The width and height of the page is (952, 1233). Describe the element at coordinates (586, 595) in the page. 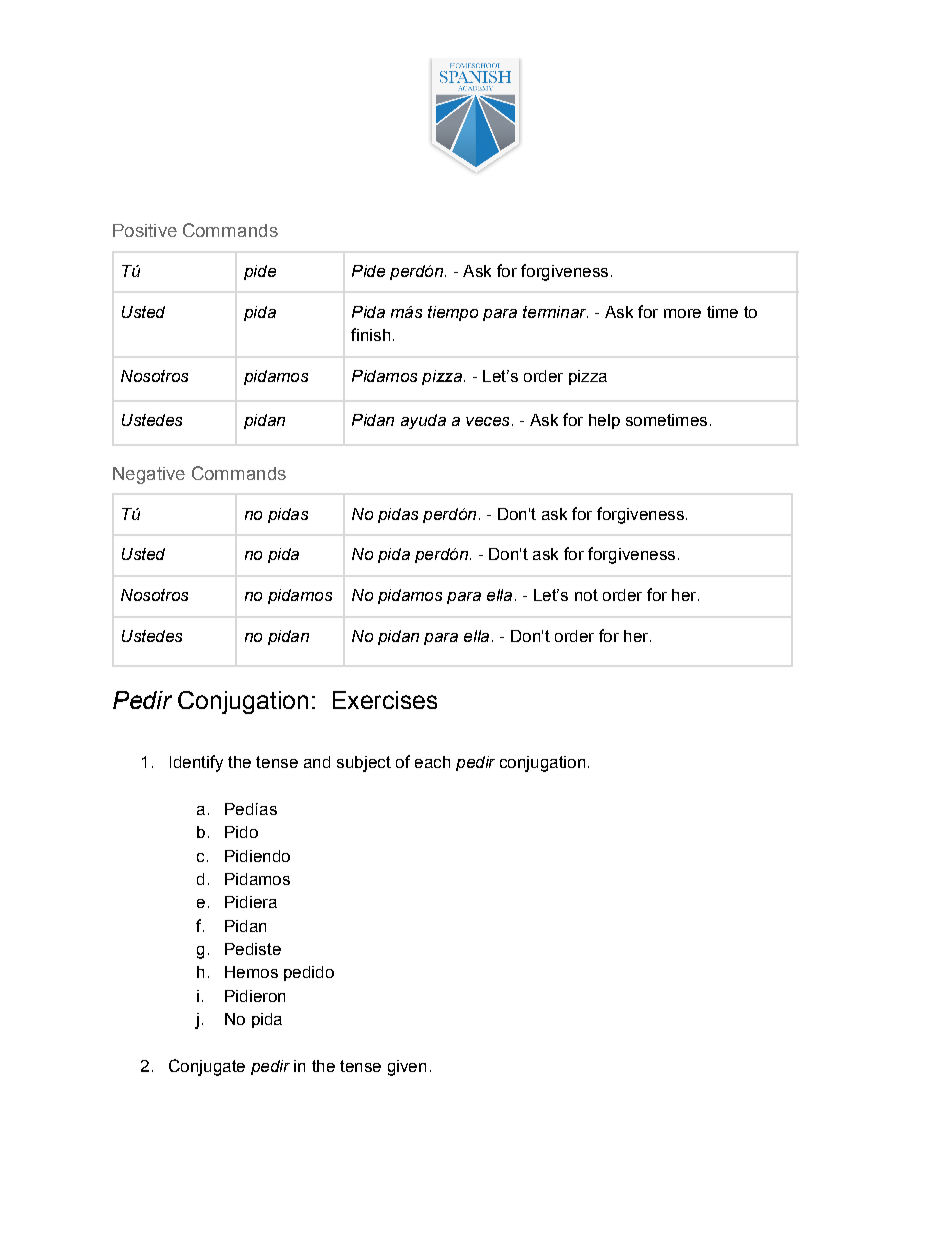

I see `not` at that location.
